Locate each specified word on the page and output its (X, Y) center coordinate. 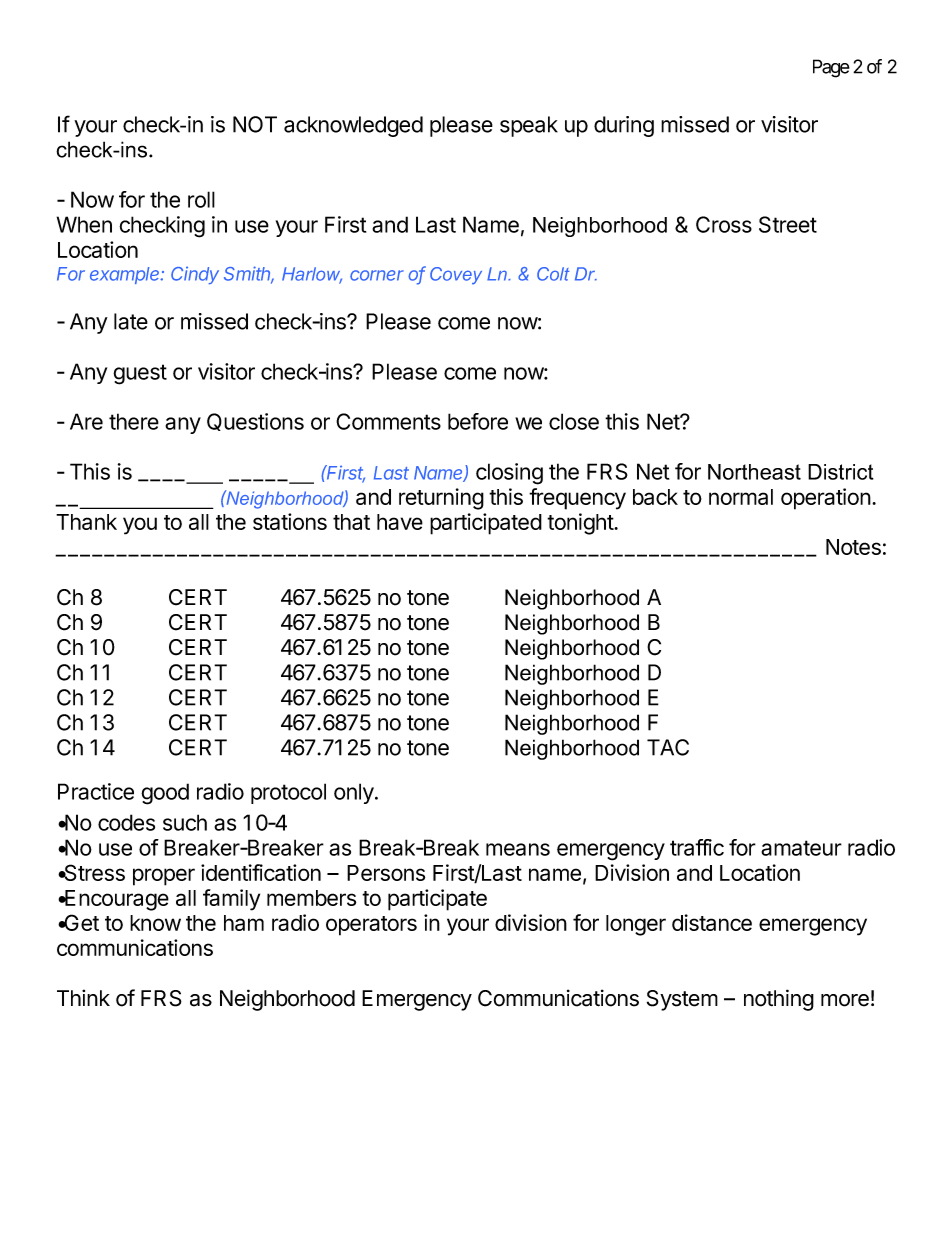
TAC (668, 747)
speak (529, 126)
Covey (456, 276)
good (165, 794)
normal (741, 497)
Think (83, 997)
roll (201, 199)
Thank (86, 522)
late (131, 321)
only (355, 793)
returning (441, 499)
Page (831, 68)
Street (788, 224)
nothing (779, 1000)
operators (371, 926)
